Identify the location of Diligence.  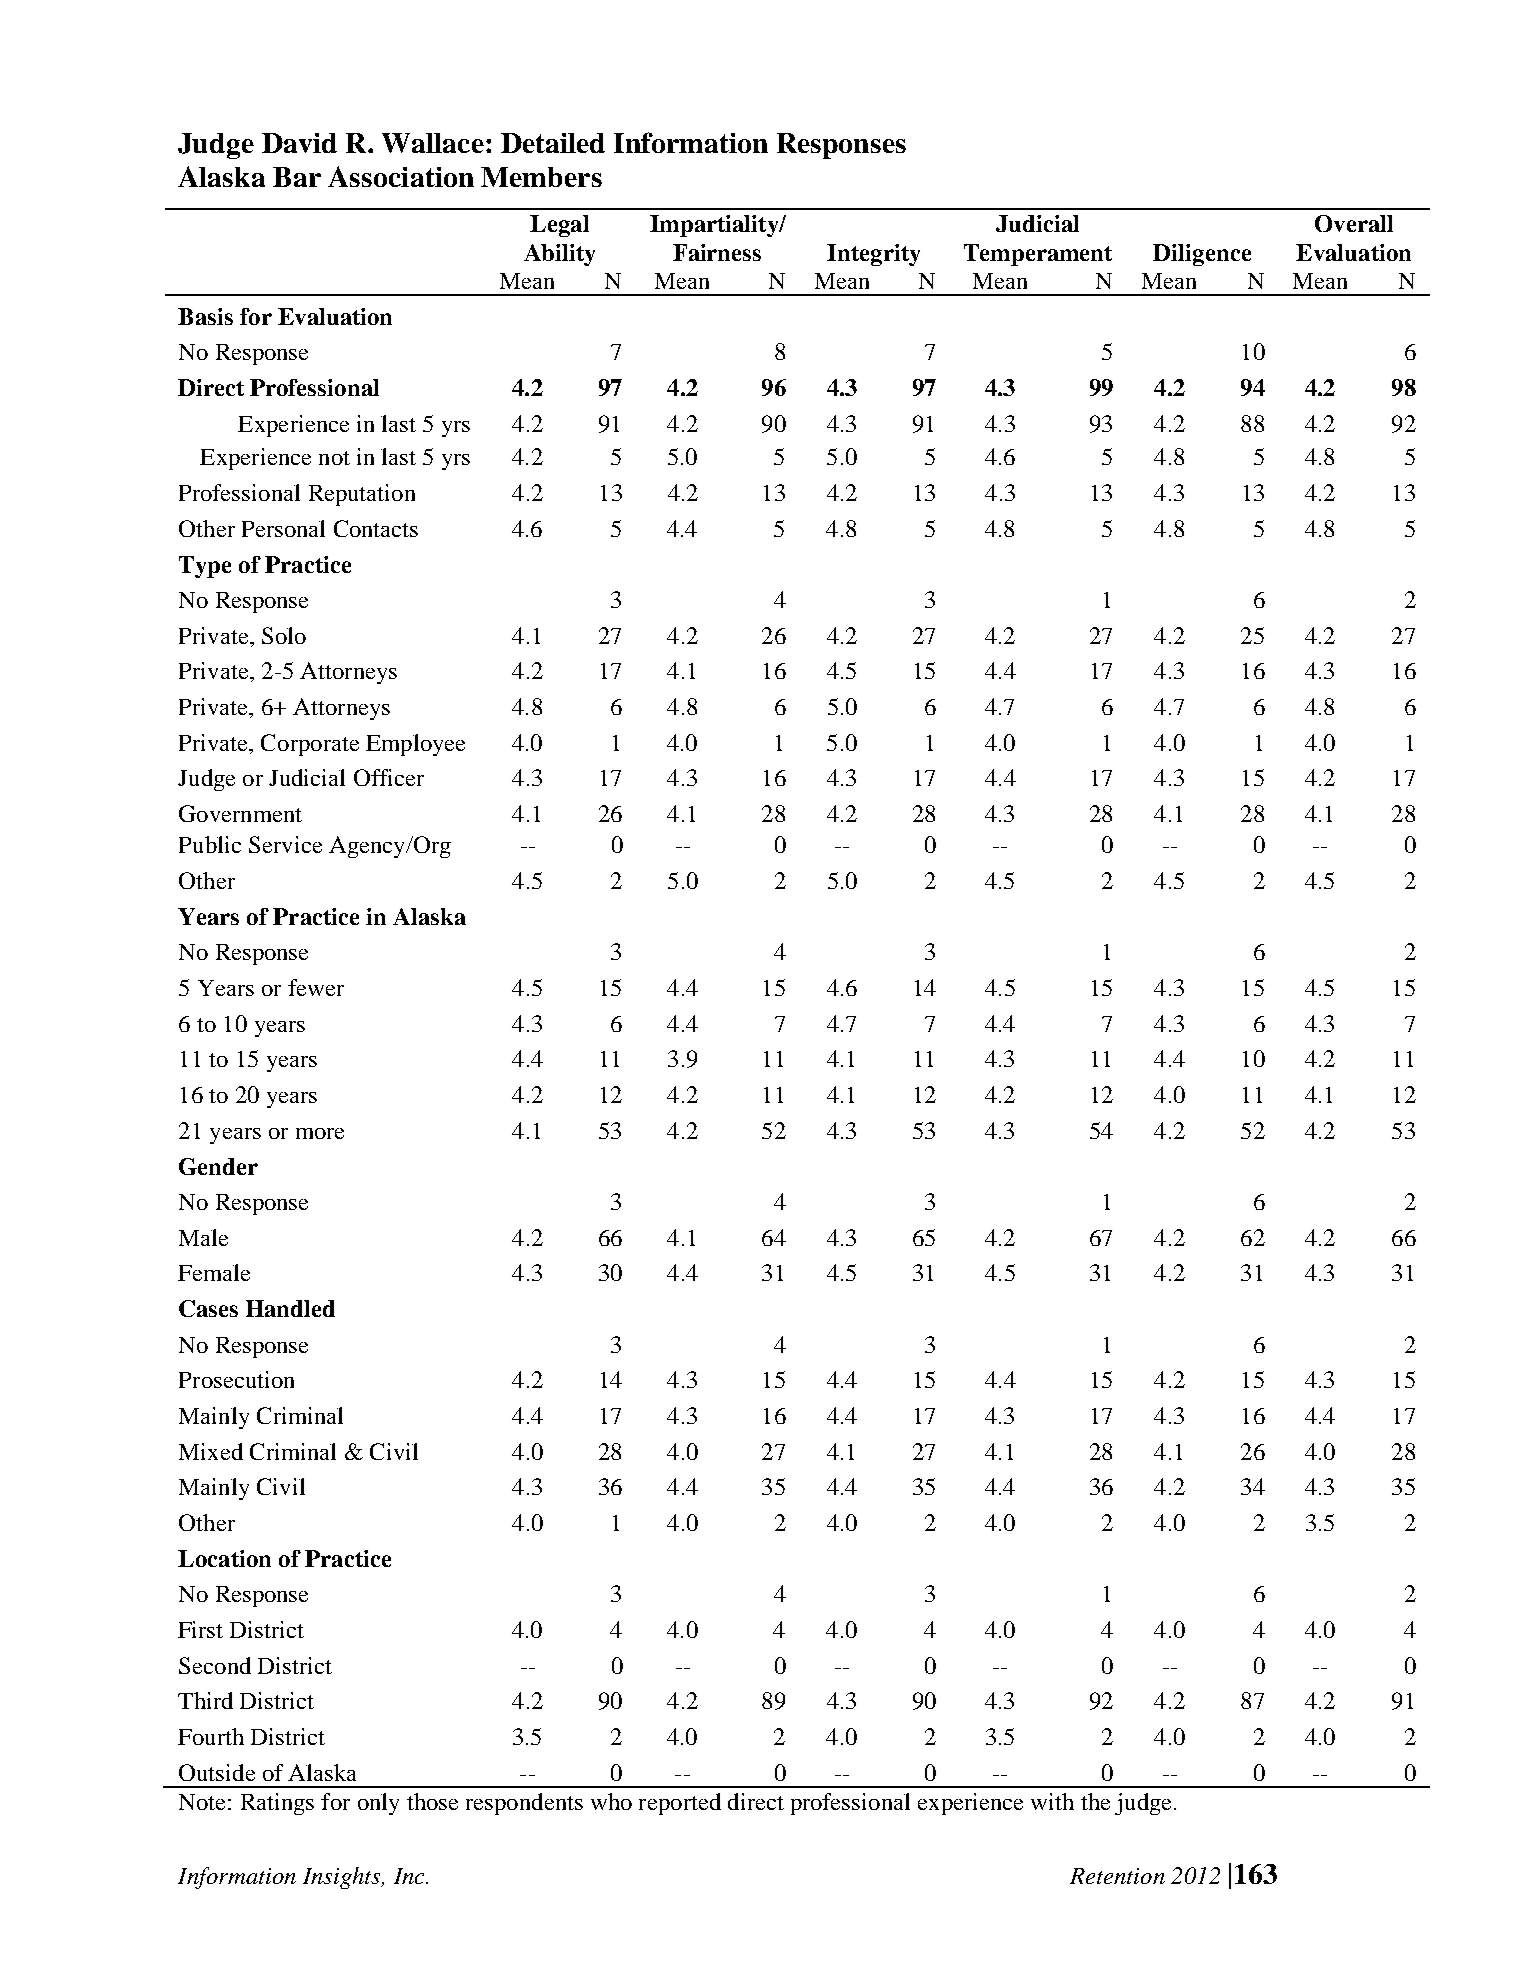
(1202, 255).
